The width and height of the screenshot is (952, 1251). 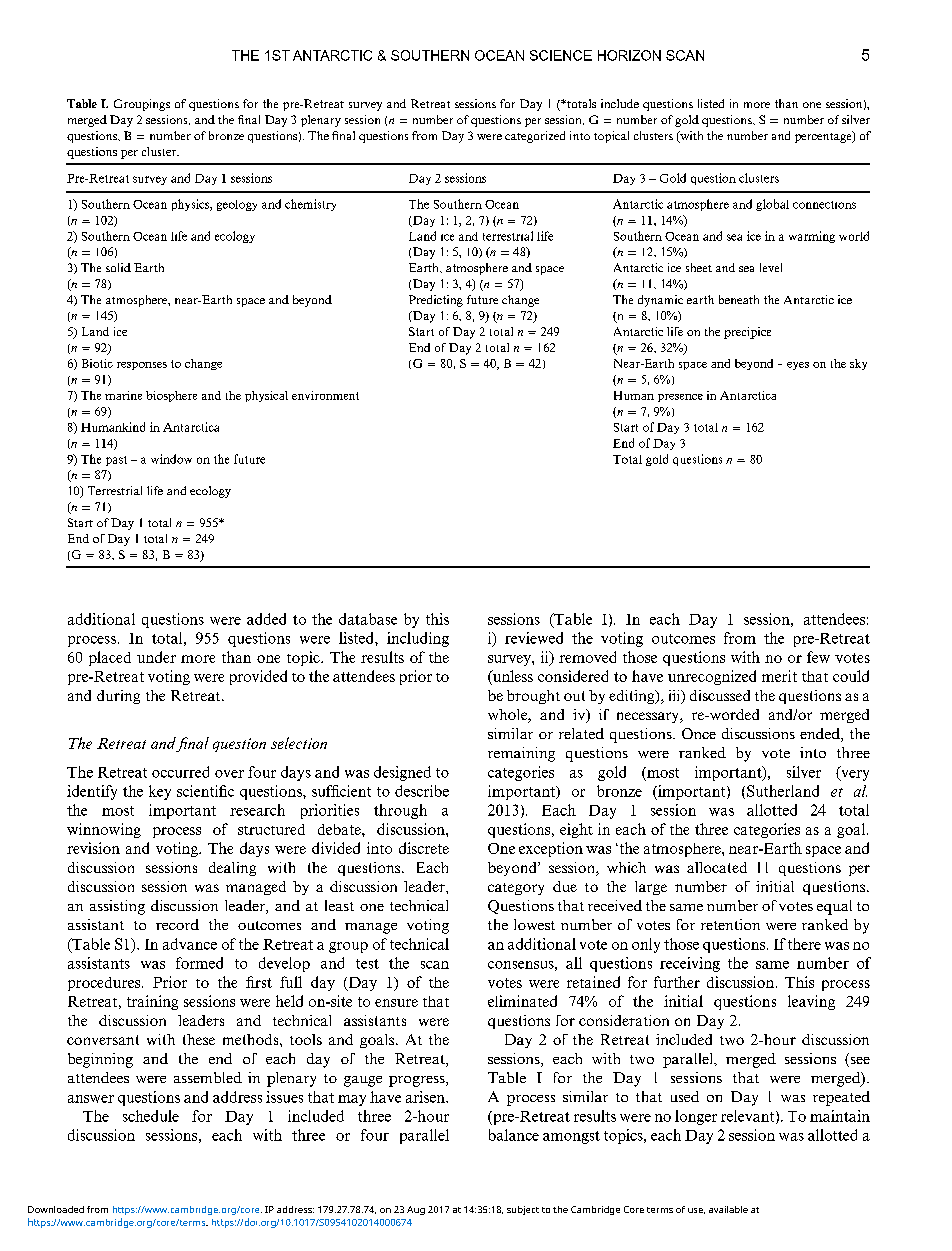 I want to click on geology, so click(x=237, y=205).
